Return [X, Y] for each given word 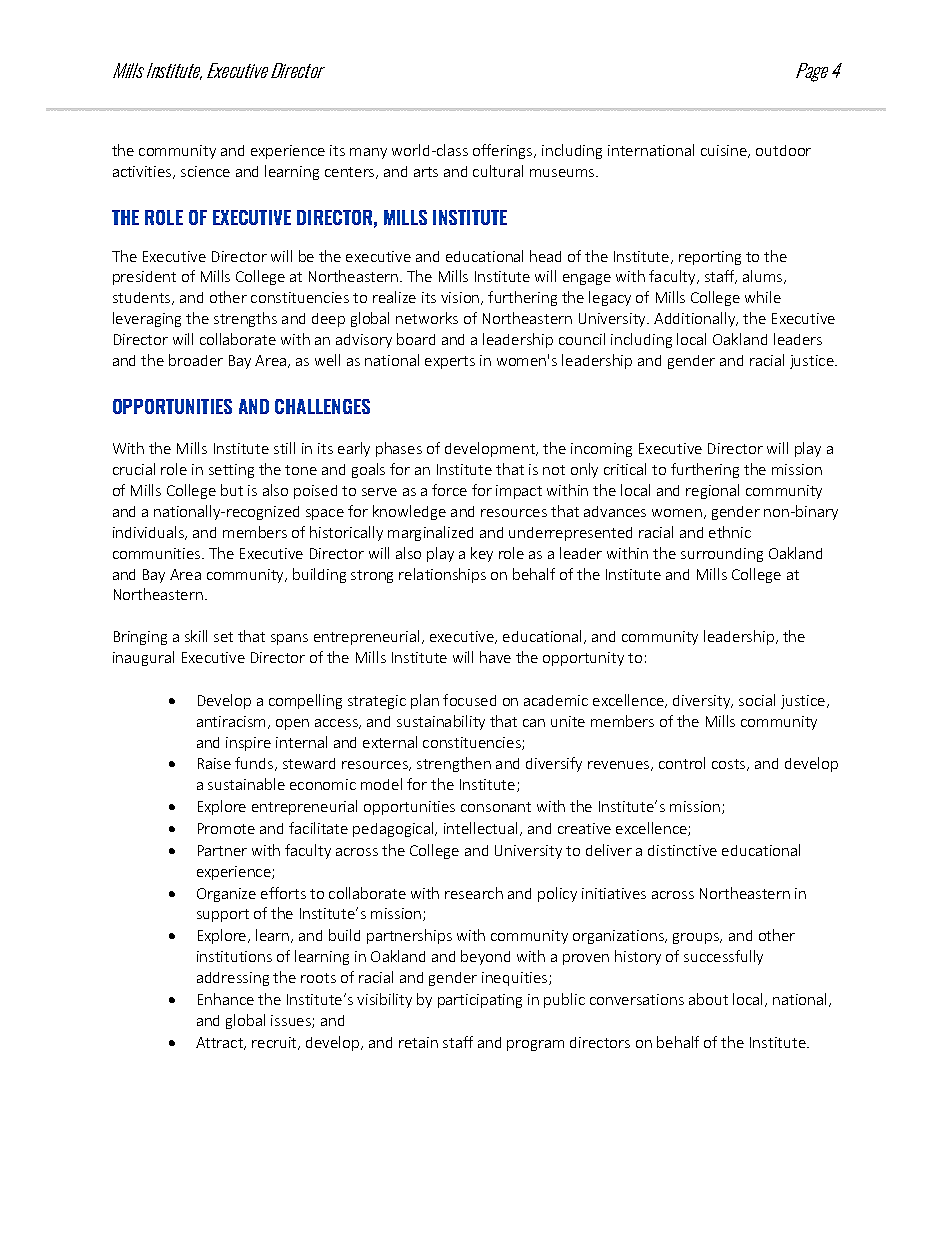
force [449, 490]
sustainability [441, 722]
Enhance [226, 999]
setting [231, 471]
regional [712, 491]
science [205, 171]
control [682, 763]
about [708, 999]
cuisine [725, 151]
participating [480, 1001]
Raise [214, 763]
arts [426, 172]
